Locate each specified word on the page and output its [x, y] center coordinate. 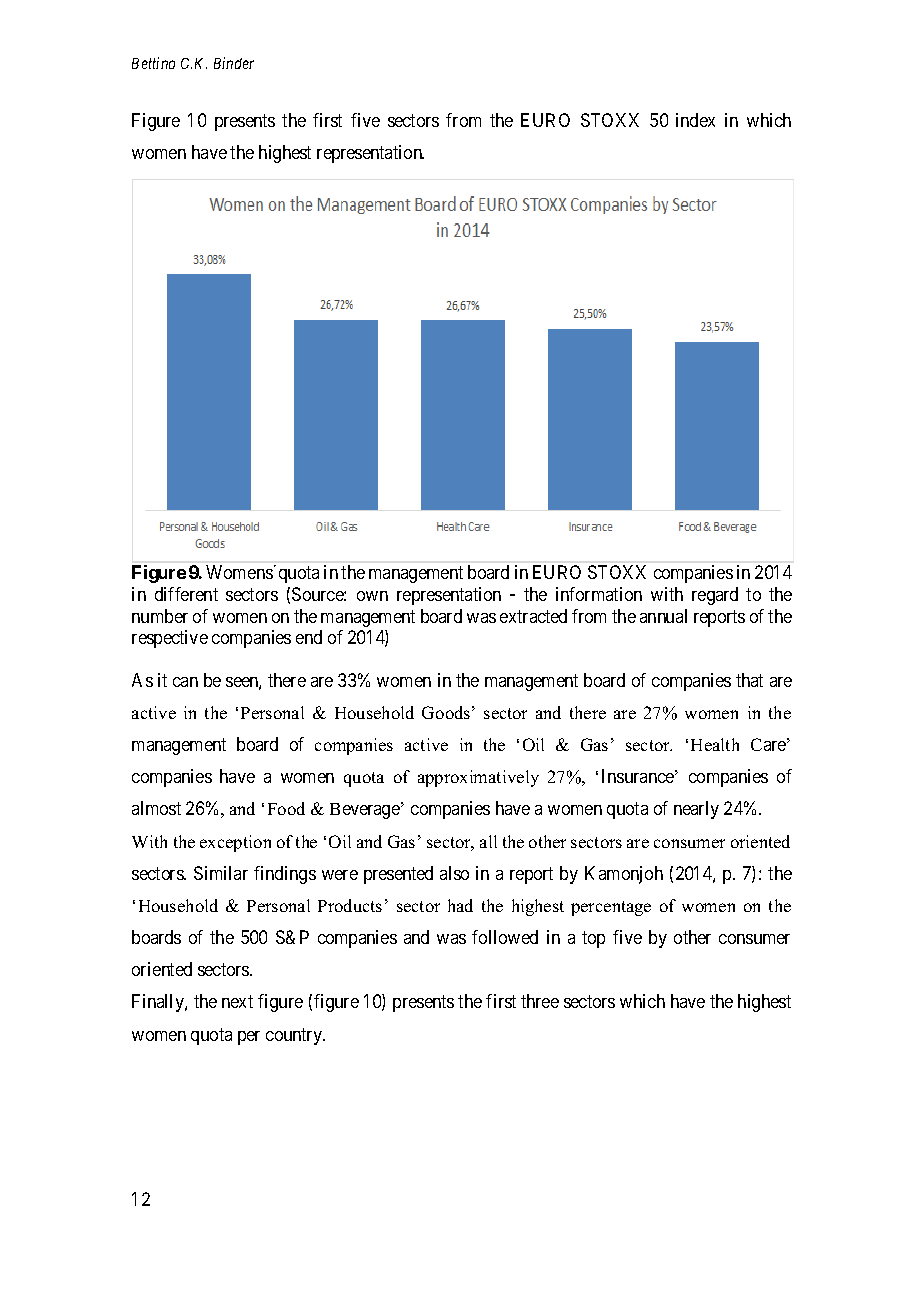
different [186, 594]
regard [715, 596]
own [372, 596]
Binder [234, 63]
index [695, 120]
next [237, 1002]
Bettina [153, 63]
